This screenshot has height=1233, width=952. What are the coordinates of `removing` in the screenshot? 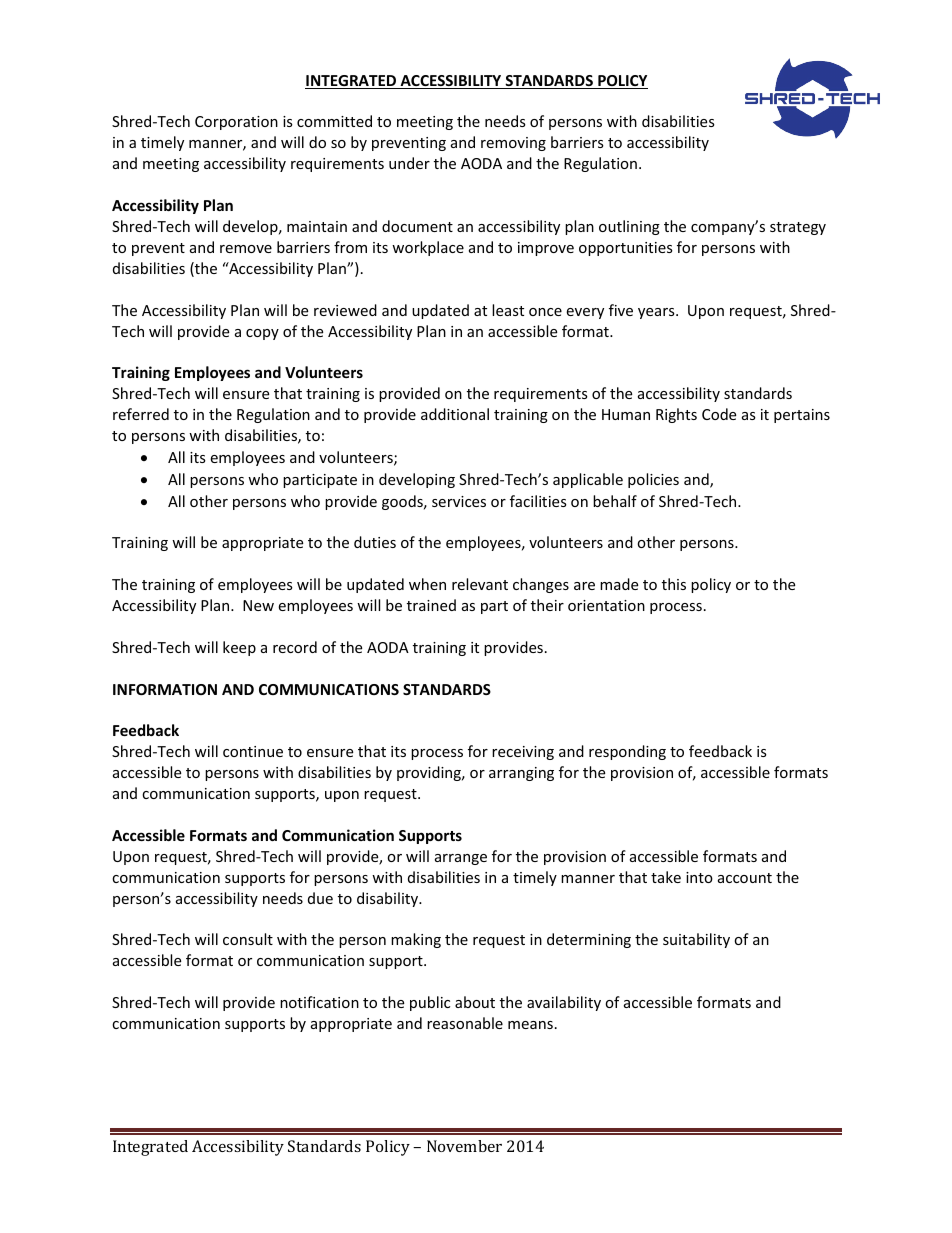 It's located at (513, 144).
